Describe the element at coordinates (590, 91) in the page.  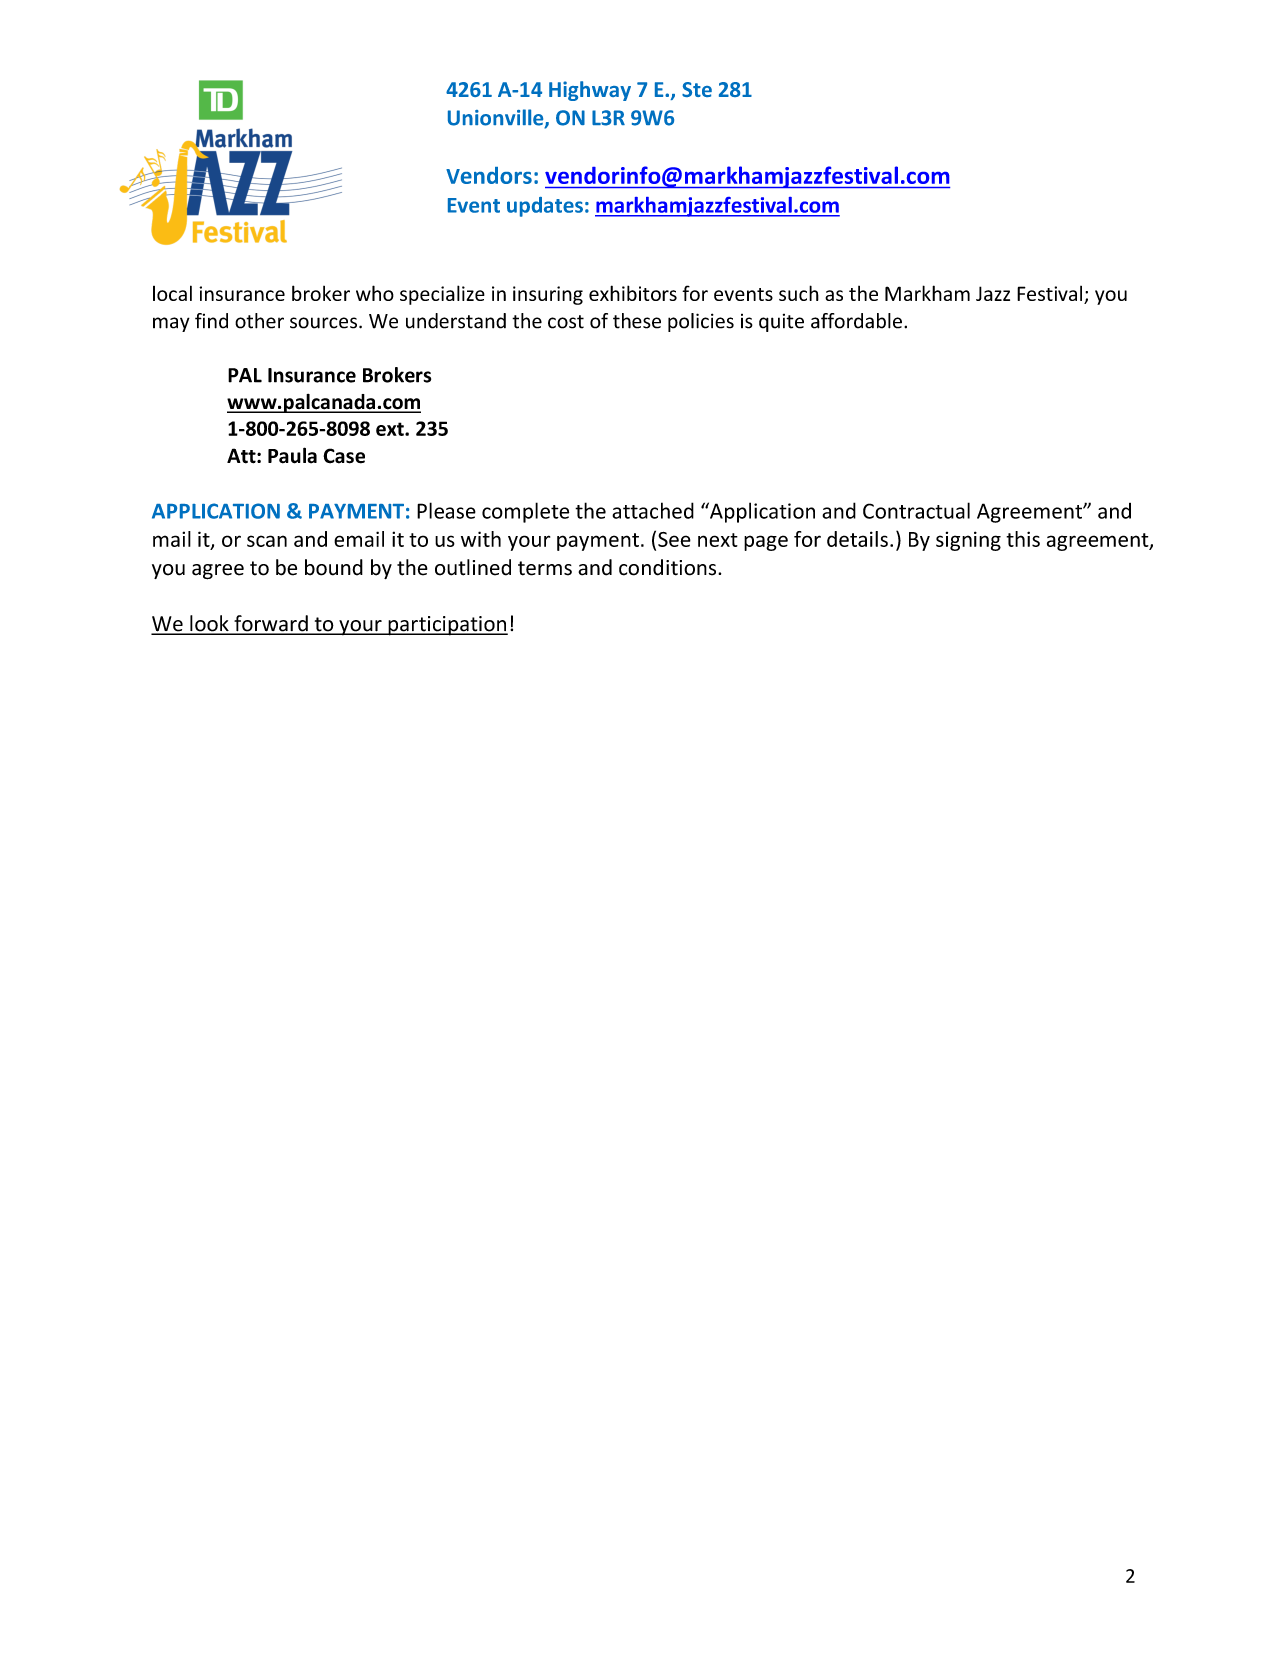
I see `Highway` at that location.
